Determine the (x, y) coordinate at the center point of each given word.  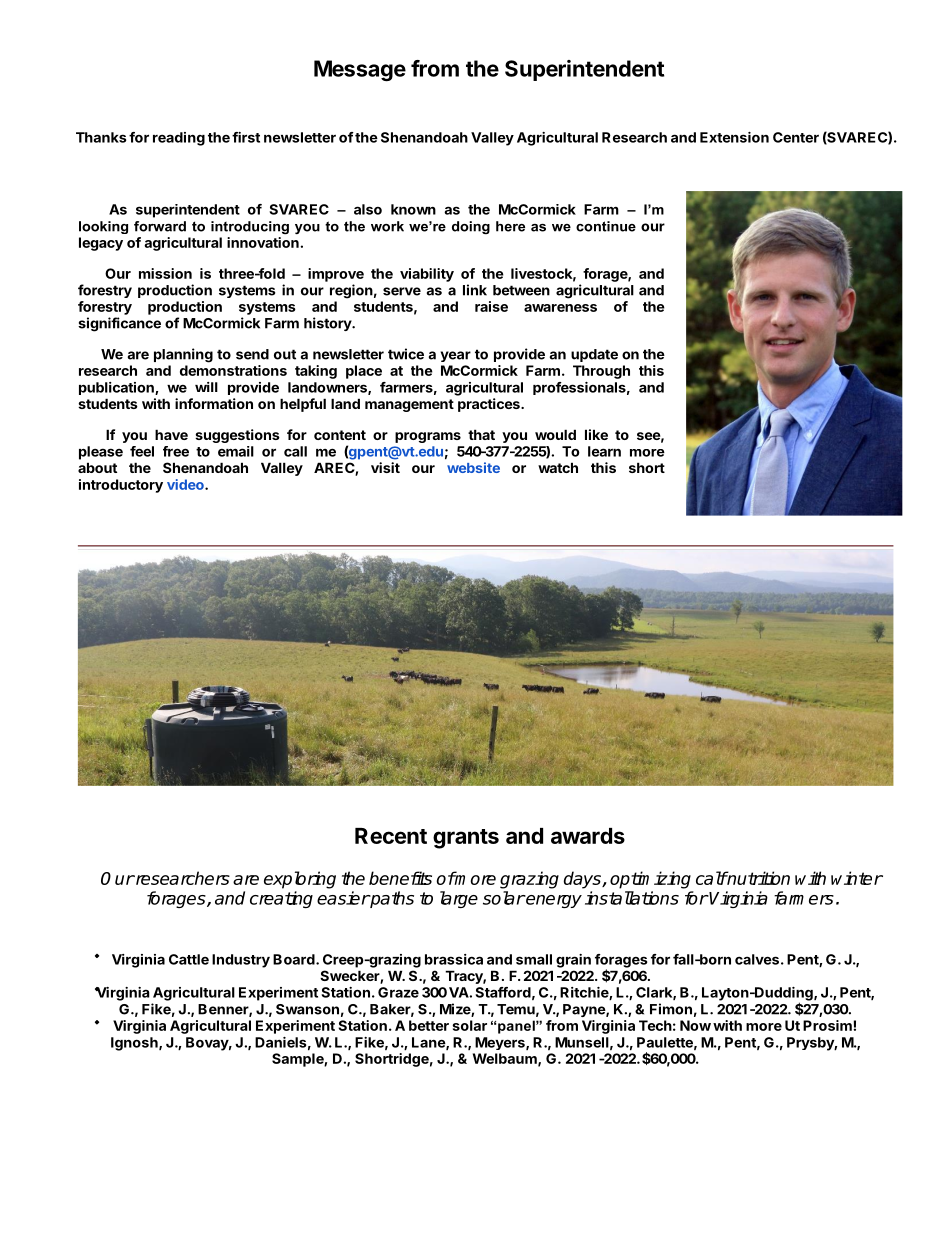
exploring (300, 880)
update (594, 355)
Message (360, 70)
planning (183, 355)
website (473, 467)
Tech (655, 1025)
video (186, 484)
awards (588, 836)
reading (179, 139)
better (429, 1025)
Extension (734, 137)
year (456, 356)
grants (466, 839)
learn (604, 451)
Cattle (189, 959)
